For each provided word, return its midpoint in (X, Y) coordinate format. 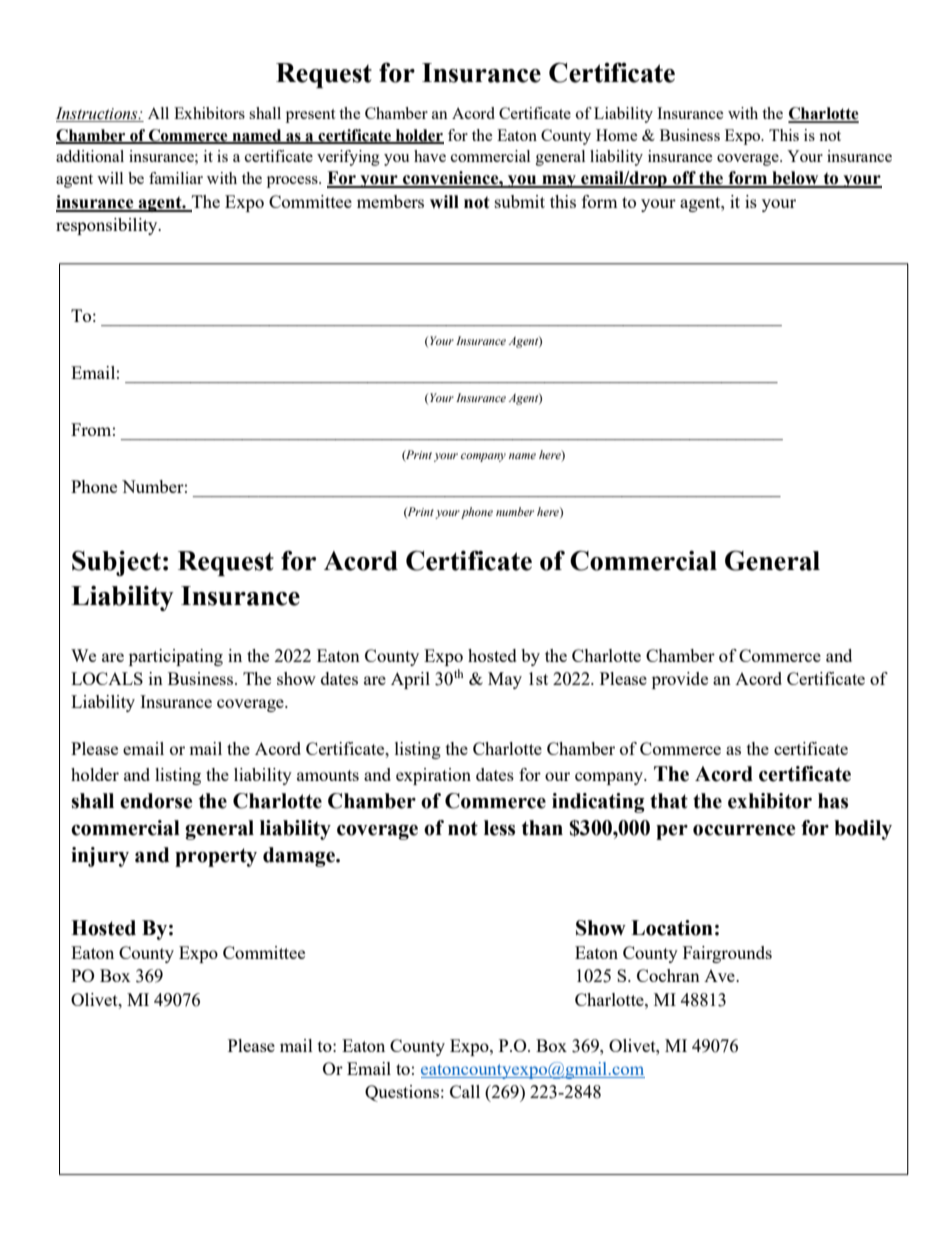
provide (680, 680)
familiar (176, 178)
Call (465, 1091)
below (795, 179)
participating (176, 657)
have (430, 156)
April (410, 680)
